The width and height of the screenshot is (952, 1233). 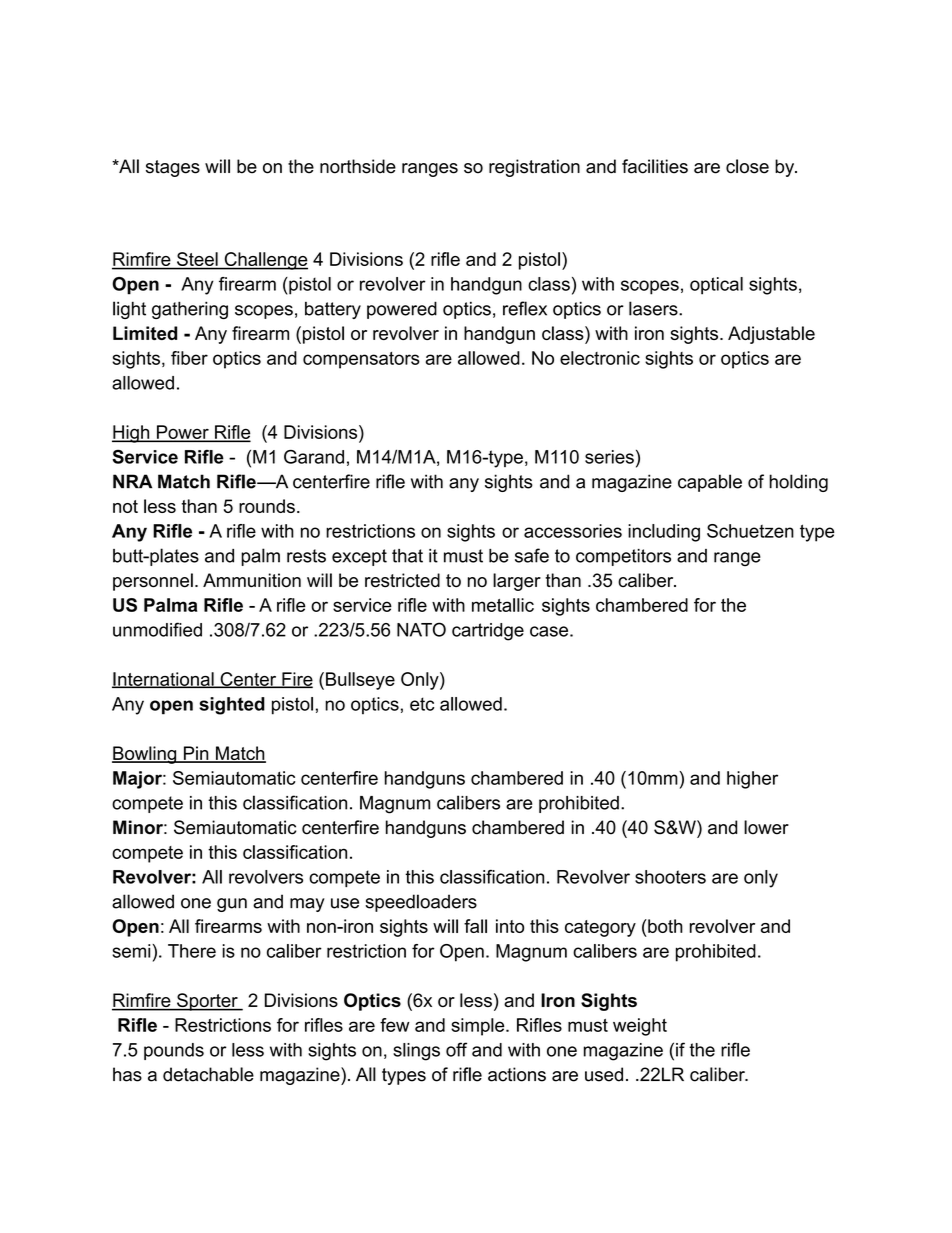 What do you see at coordinates (640, 1027) in the screenshot?
I see `weight` at bounding box center [640, 1027].
